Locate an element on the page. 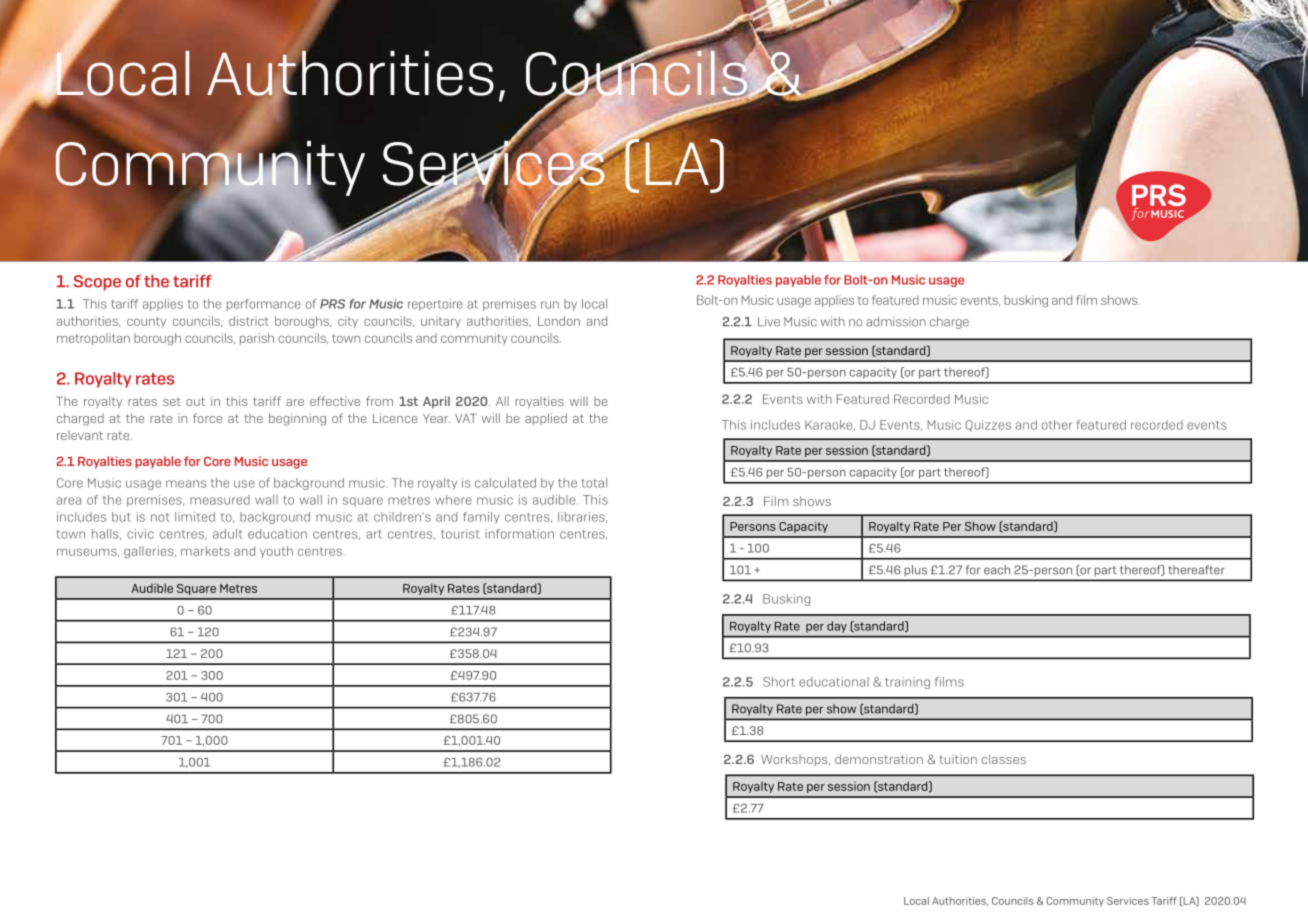 This page has height=924, width=1308. limited is located at coordinates (195, 517).
